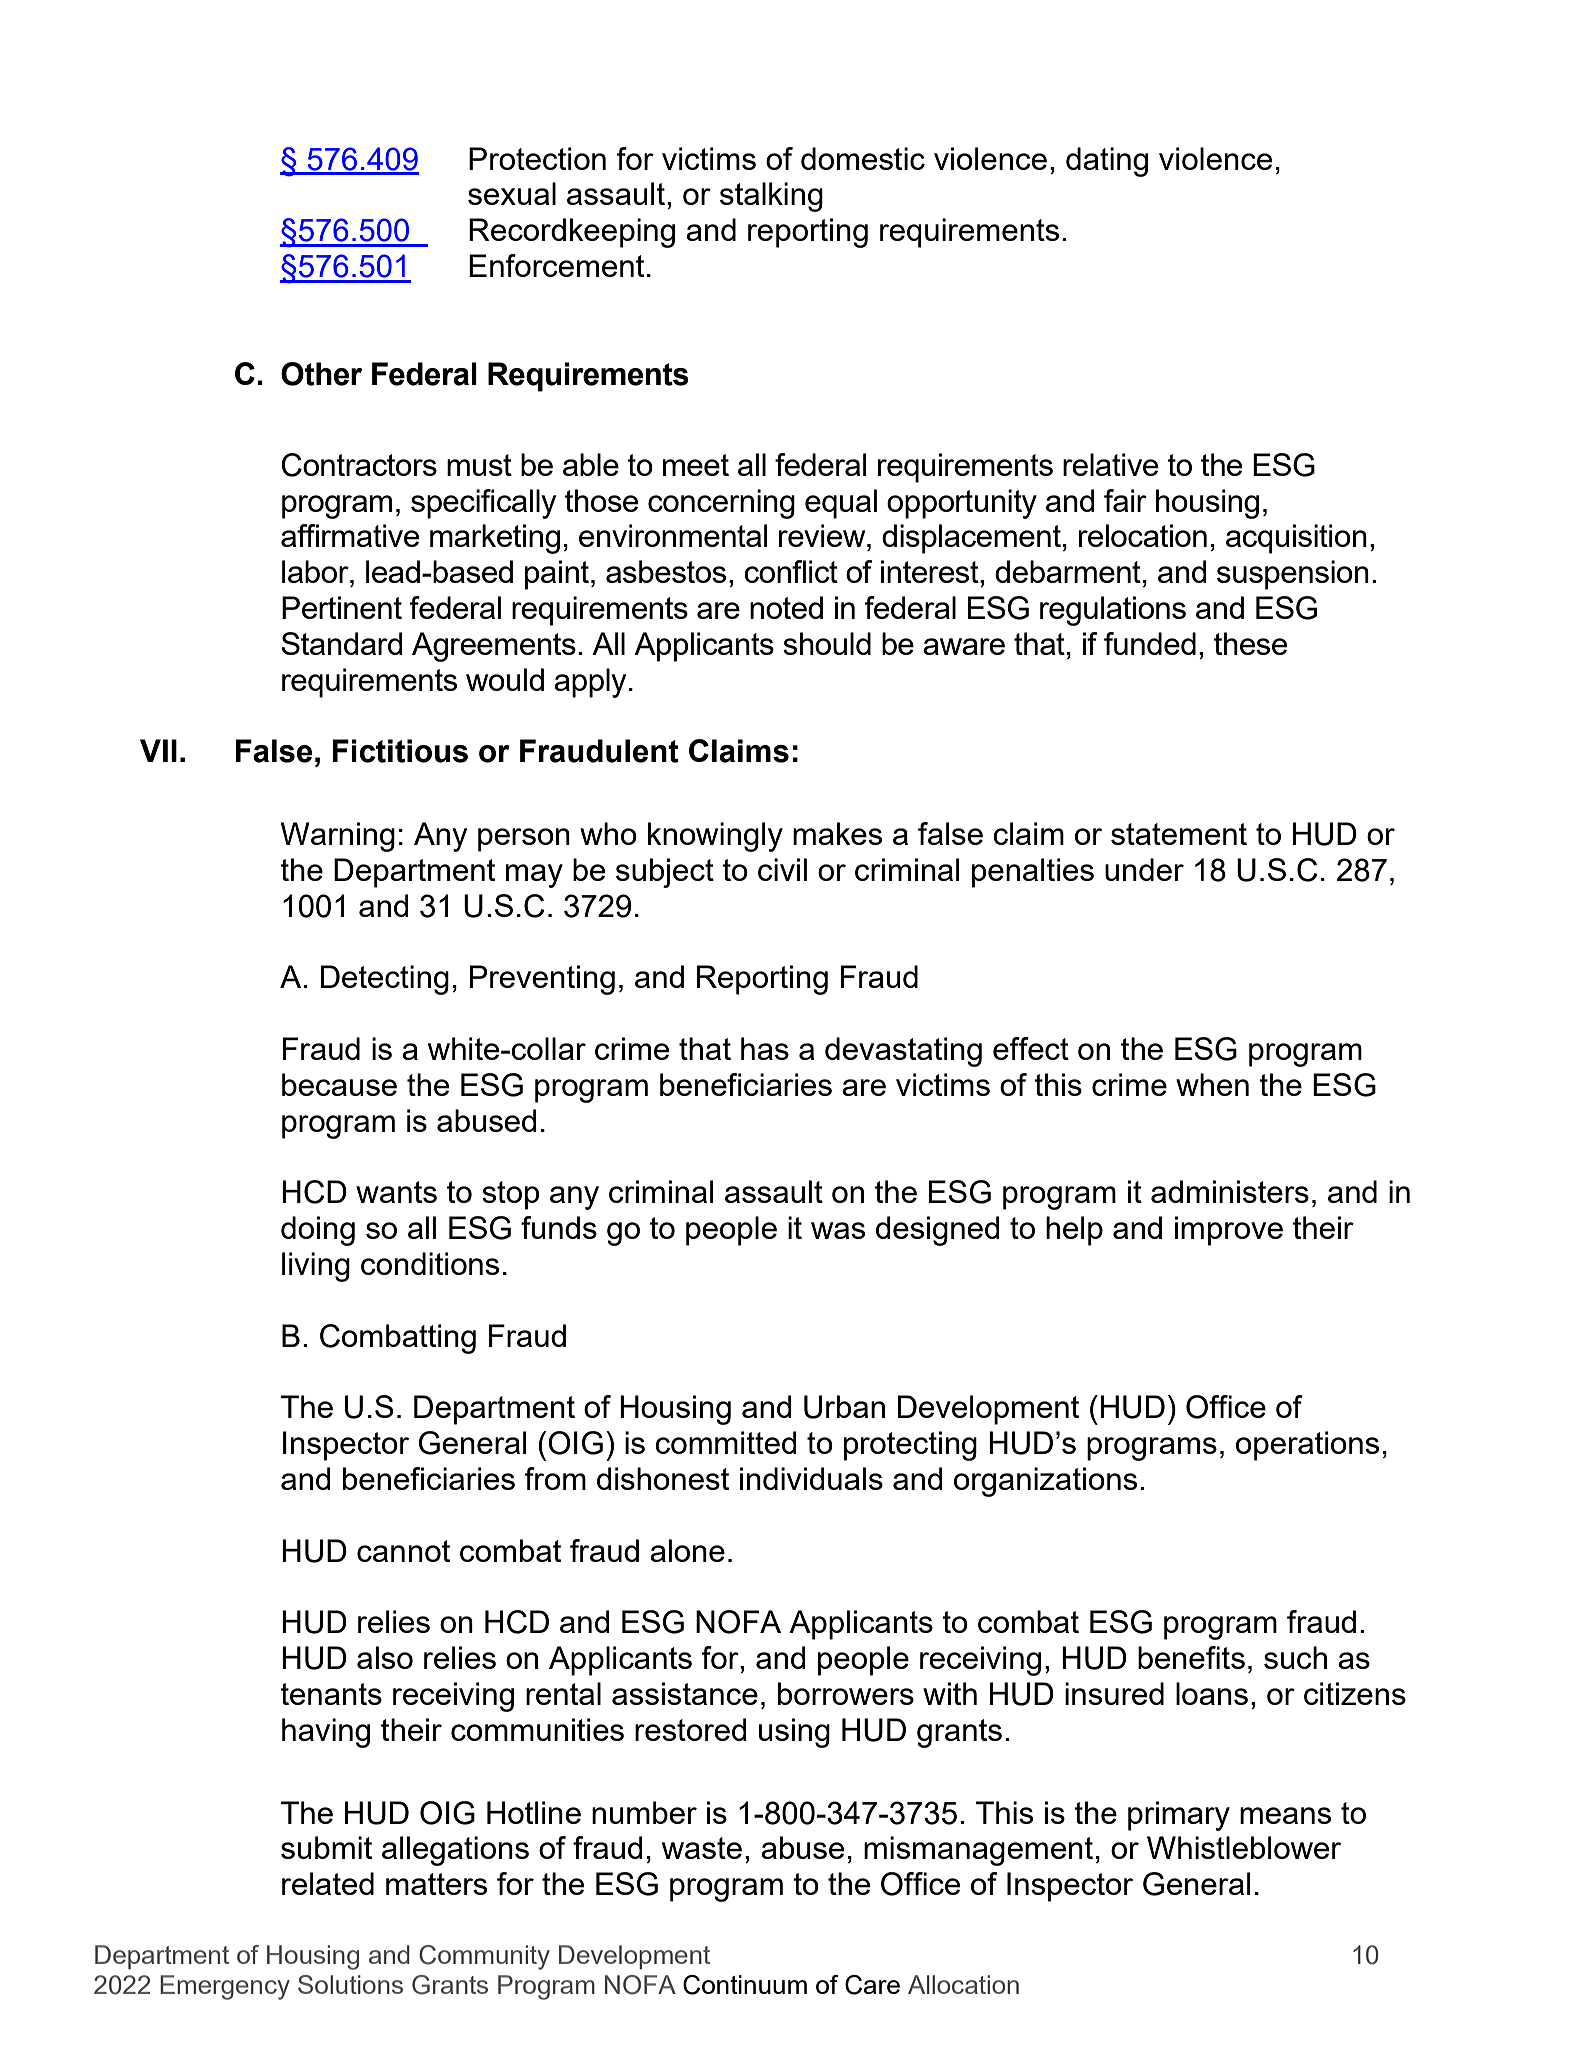 This screenshot has width=1590, height=2057. I want to click on related, so click(328, 1883).
